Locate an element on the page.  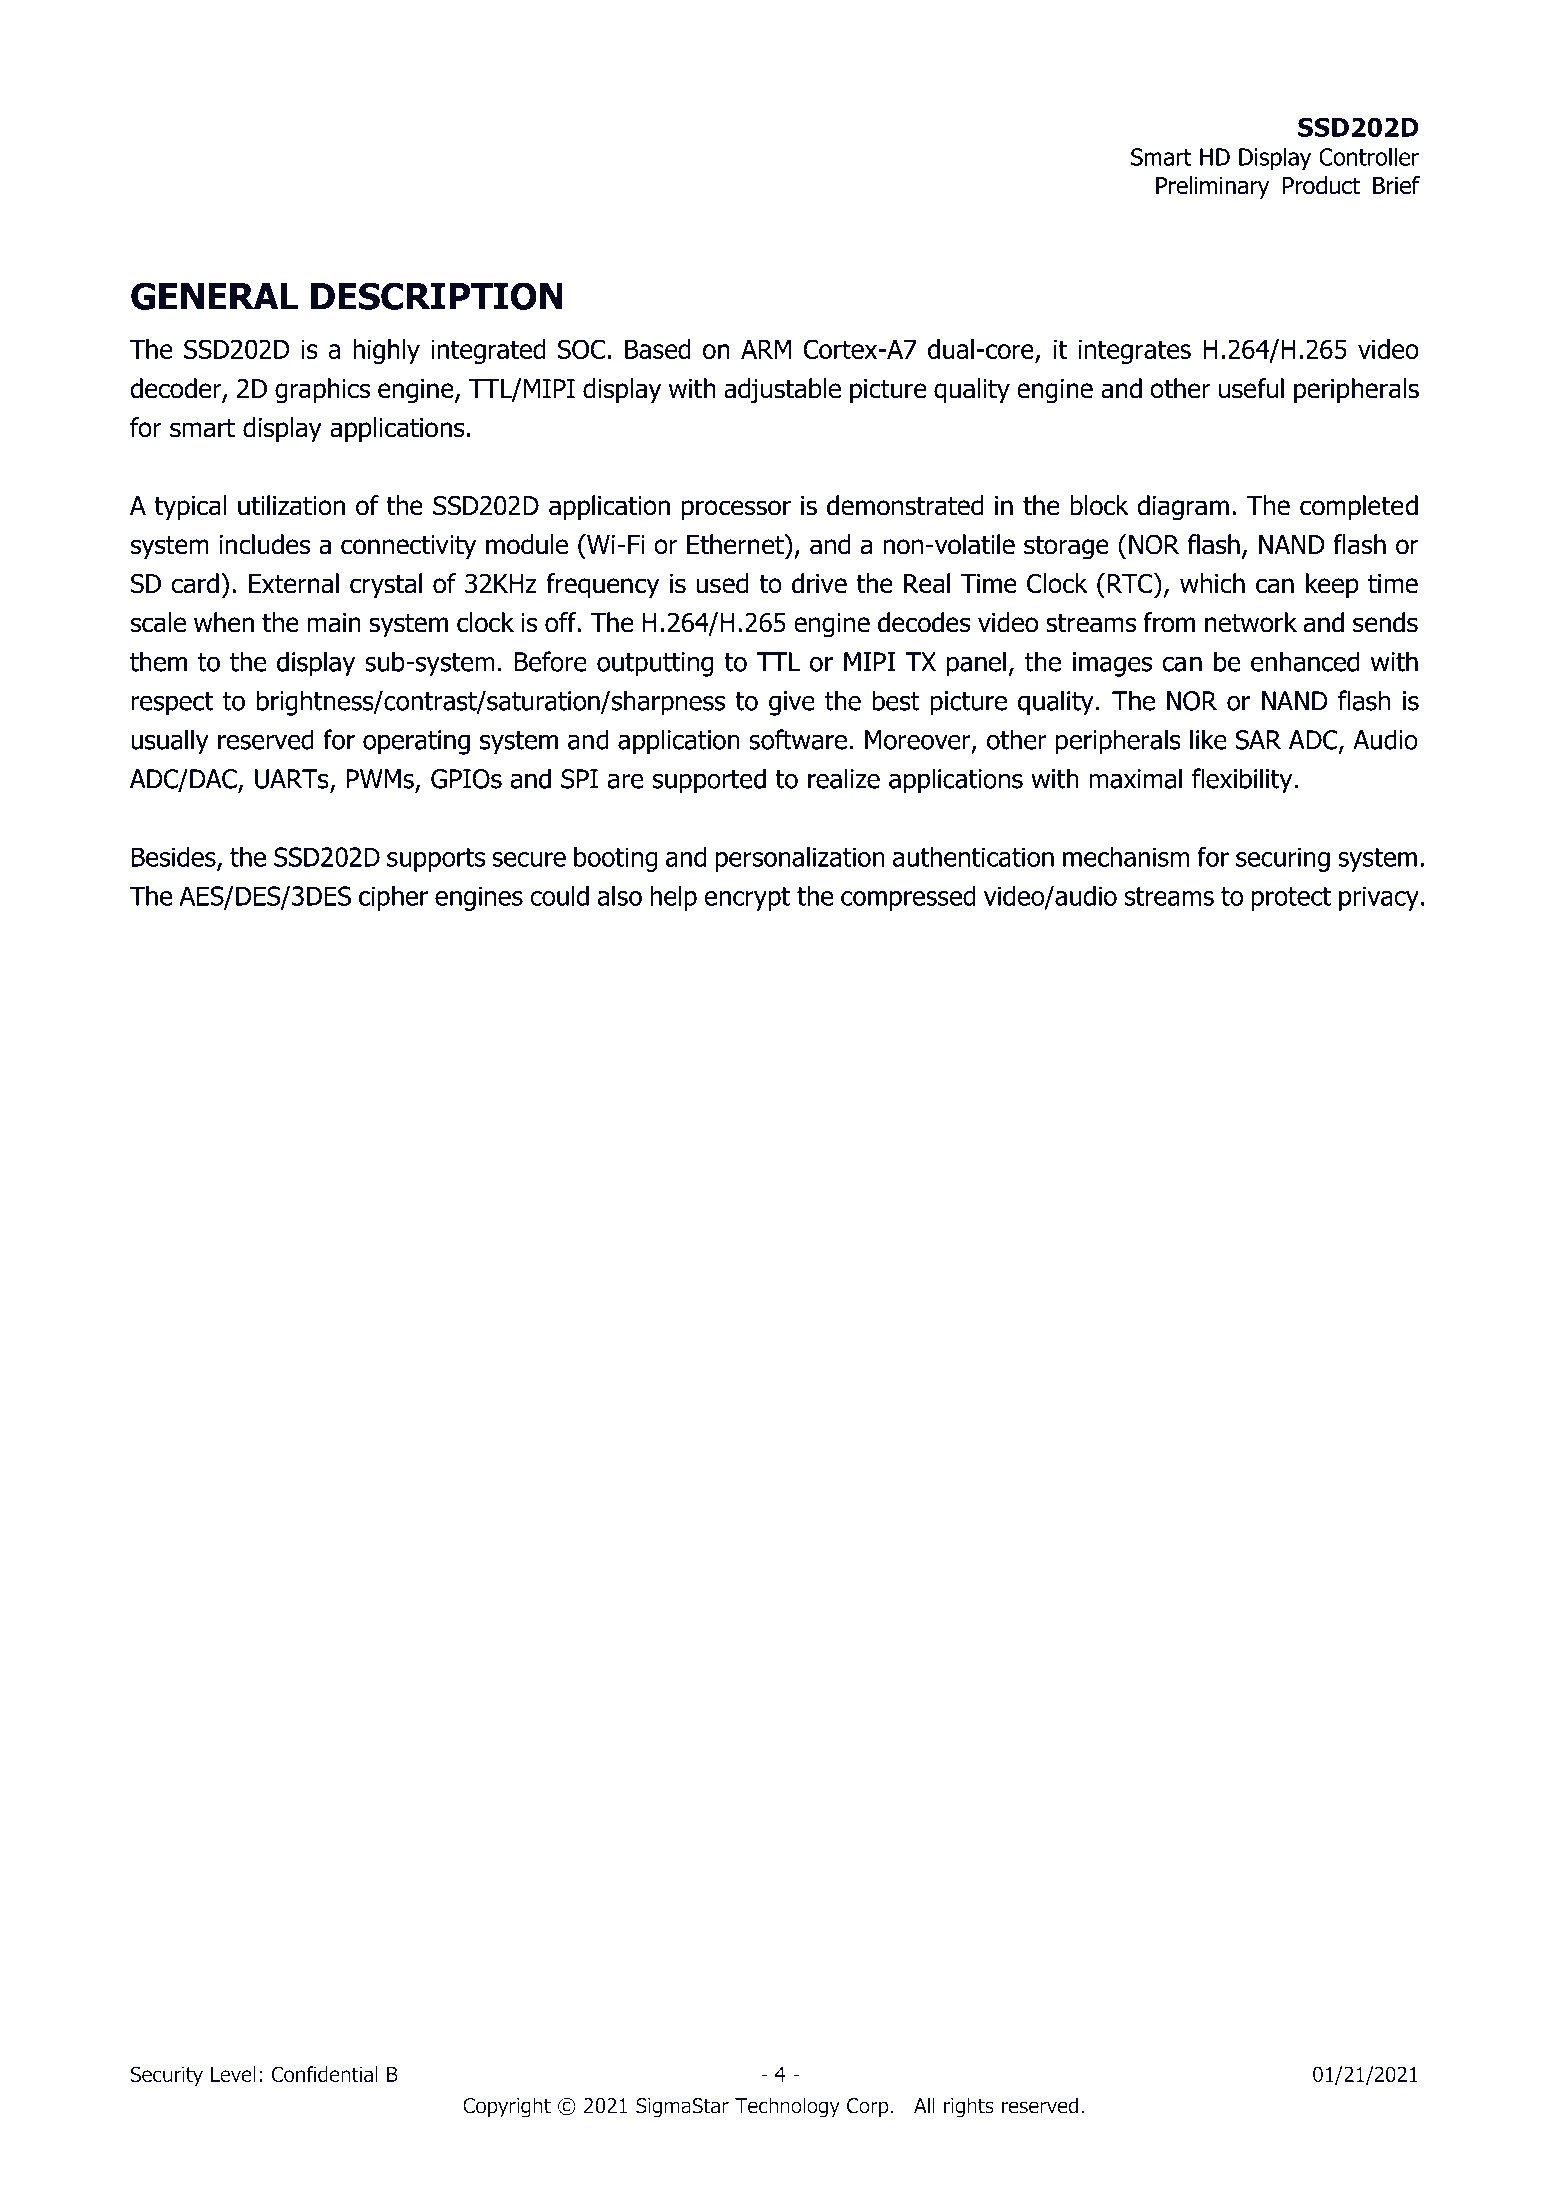
Technology is located at coordinates (787, 2107).
